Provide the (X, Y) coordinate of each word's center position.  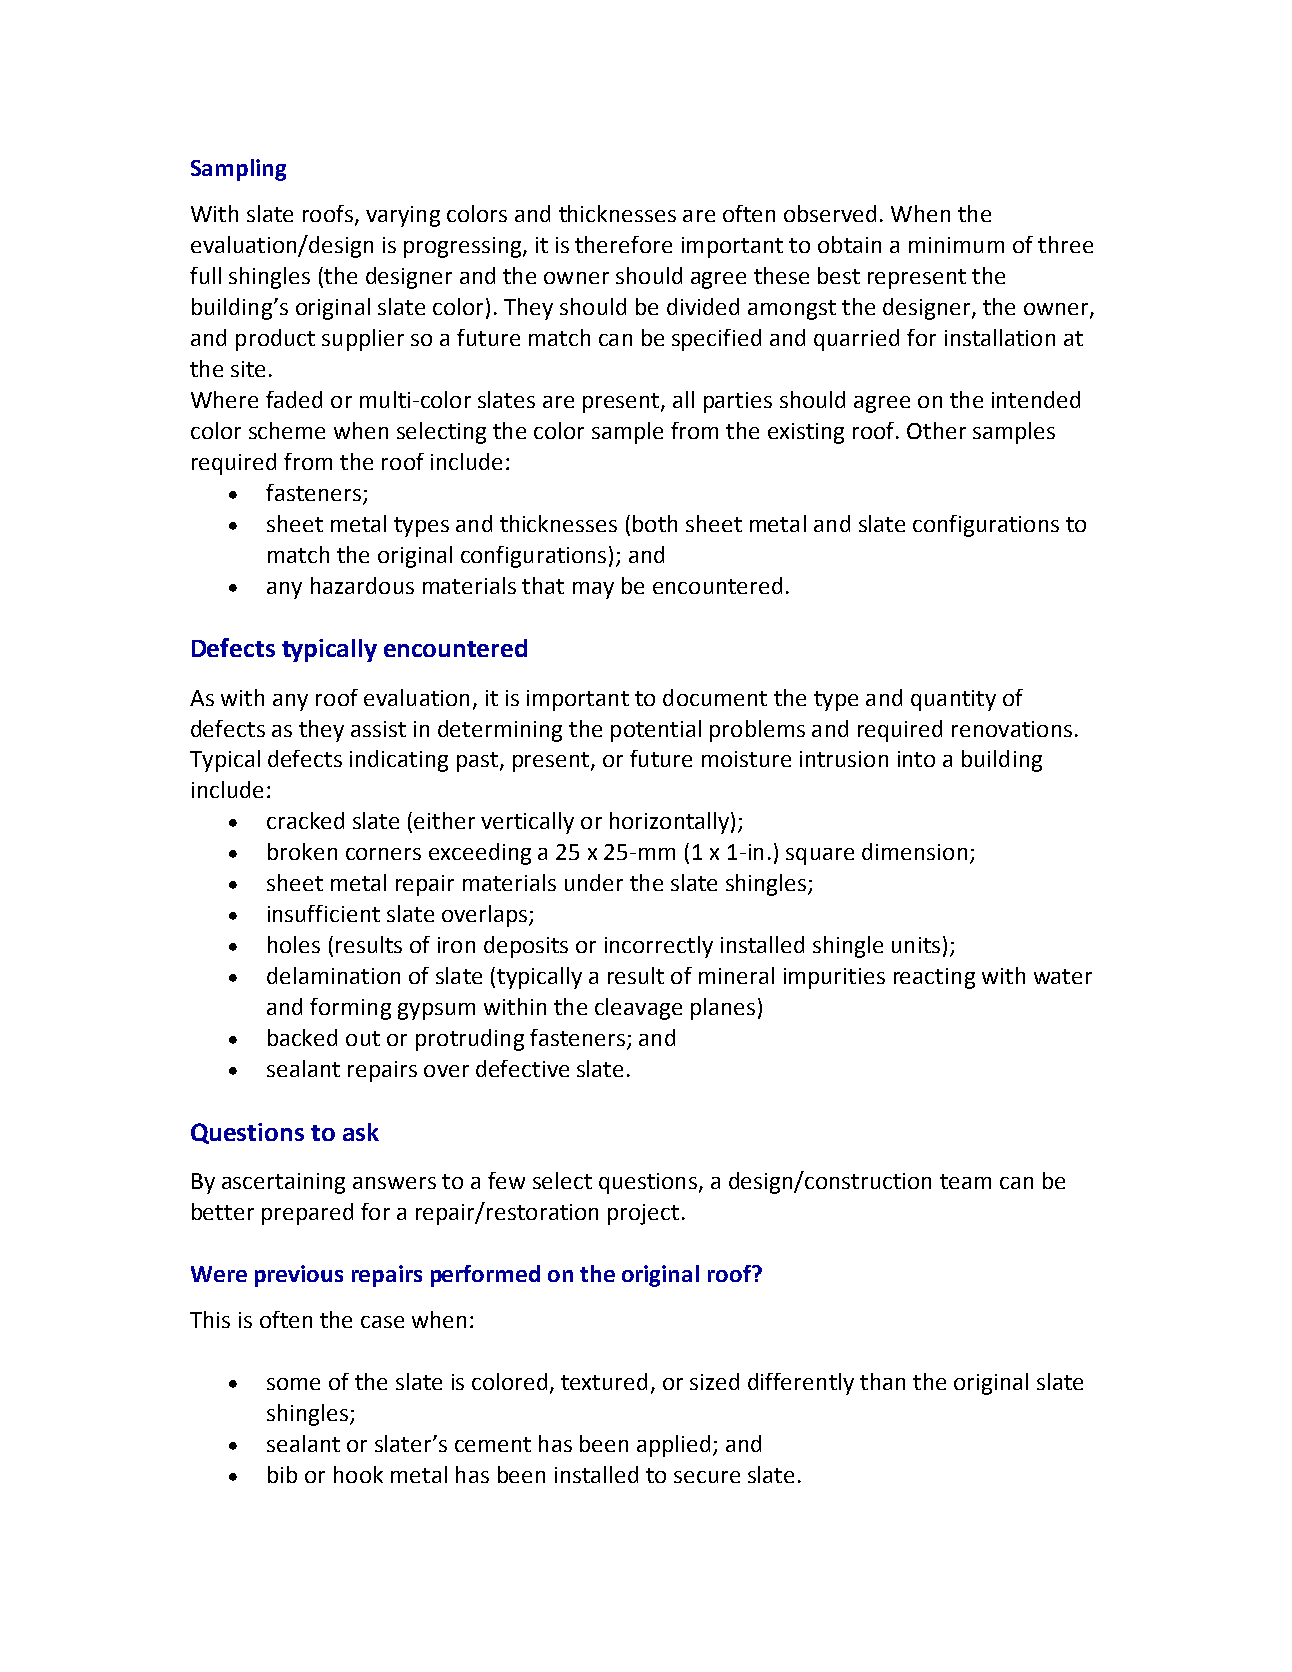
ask (361, 1132)
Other (936, 430)
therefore (623, 244)
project (643, 1214)
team (965, 1181)
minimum (956, 245)
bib (282, 1474)
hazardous (362, 585)
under (594, 882)
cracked (305, 820)
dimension (914, 851)
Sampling (238, 170)
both (655, 523)
